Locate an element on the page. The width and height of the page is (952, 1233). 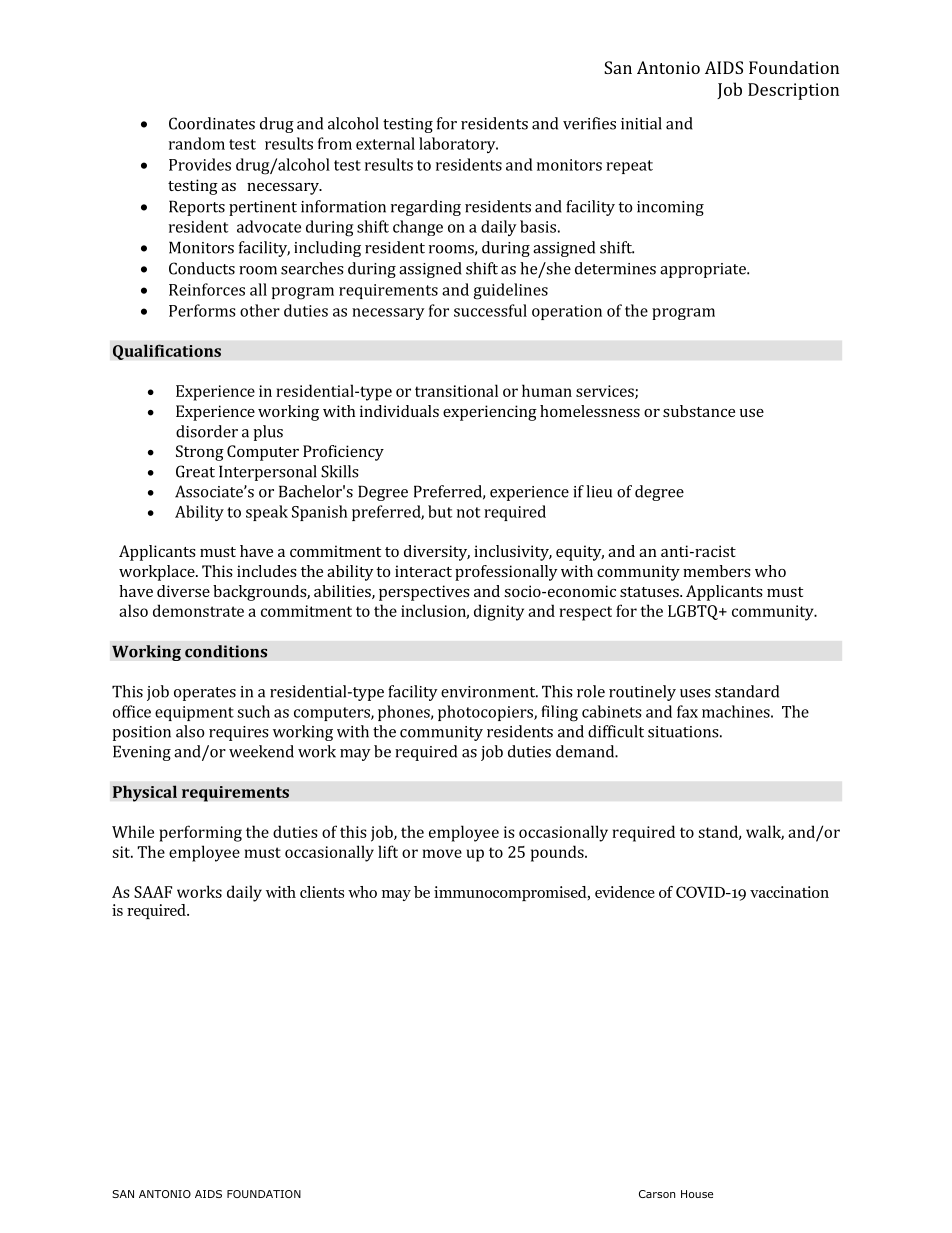
initial is located at coordinates (641, 123).
